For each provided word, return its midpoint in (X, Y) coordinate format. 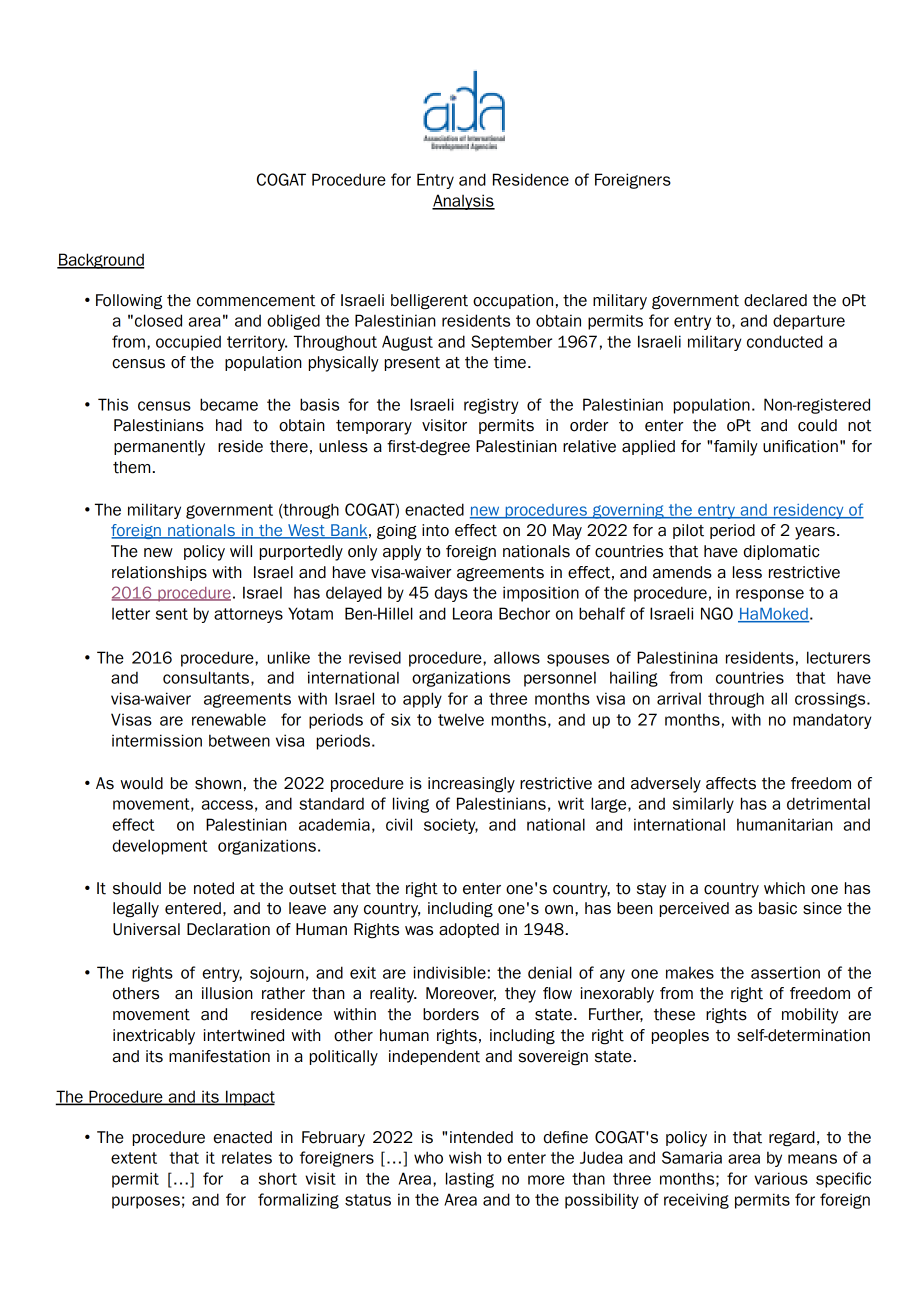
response (770, 595)
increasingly (471, 785)
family (736, 448)
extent (134, 1158)
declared (775, 300)
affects (731, 783)
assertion (785, 972)
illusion (227, 993)
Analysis (463, 202)
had (229, 425)
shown (218, 783)
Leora (472, 613)
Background (100, 261)
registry (491, 406)
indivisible (449, 972)
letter (131, 614)
